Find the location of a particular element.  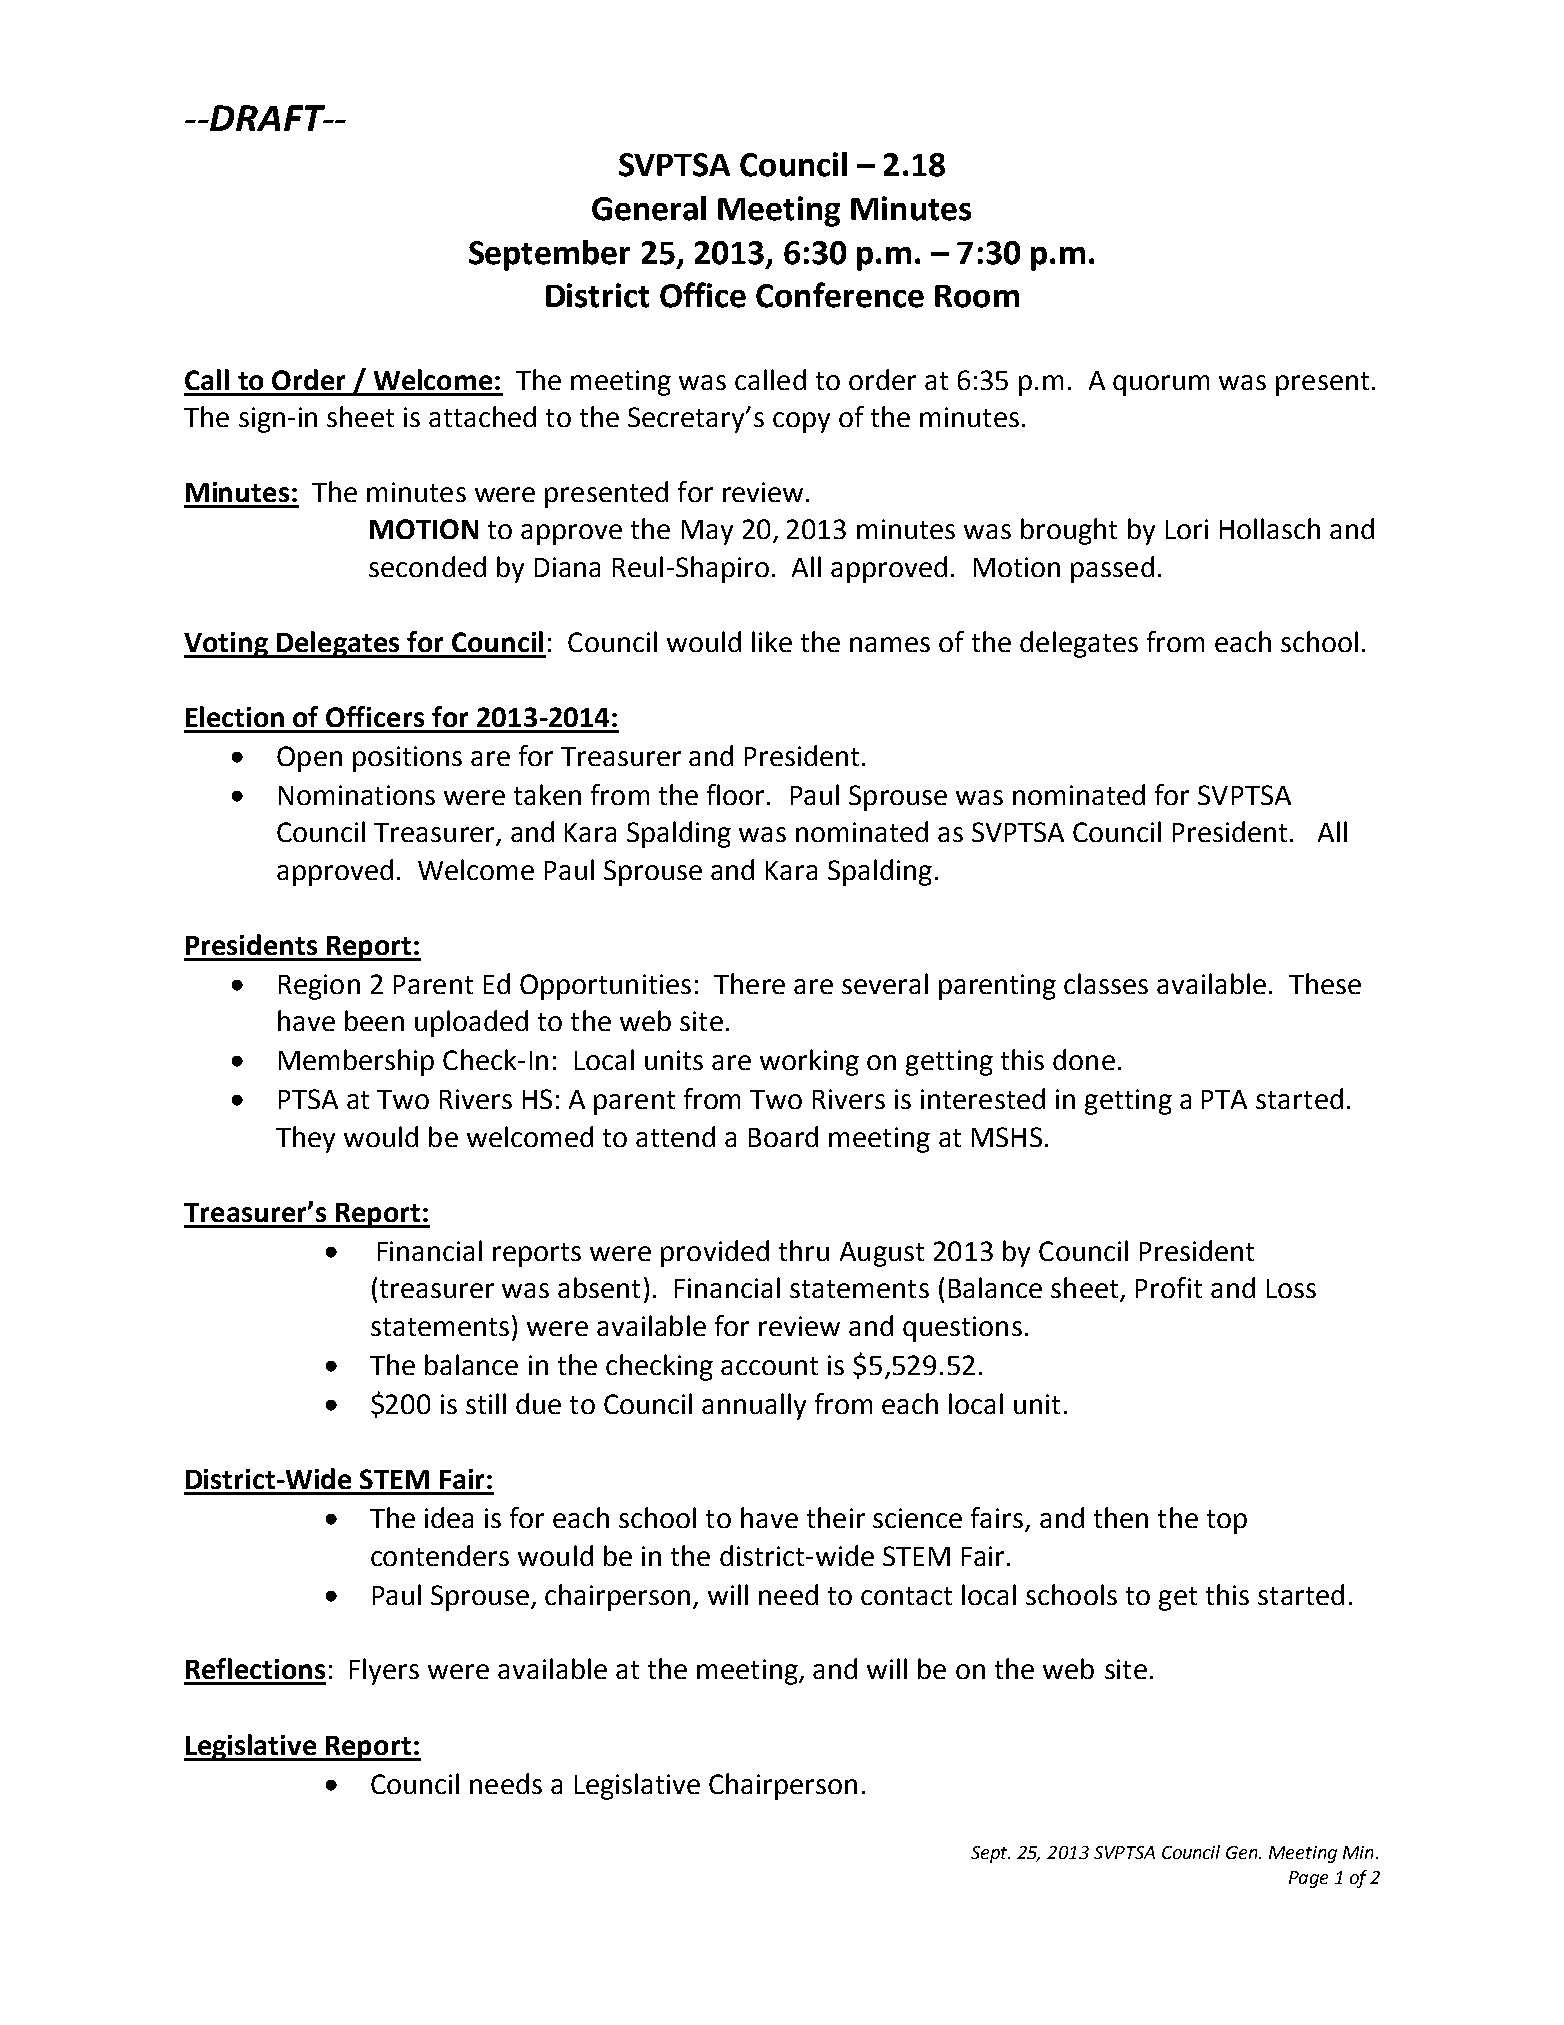

quorum is located at coordinates (1161, 385).
